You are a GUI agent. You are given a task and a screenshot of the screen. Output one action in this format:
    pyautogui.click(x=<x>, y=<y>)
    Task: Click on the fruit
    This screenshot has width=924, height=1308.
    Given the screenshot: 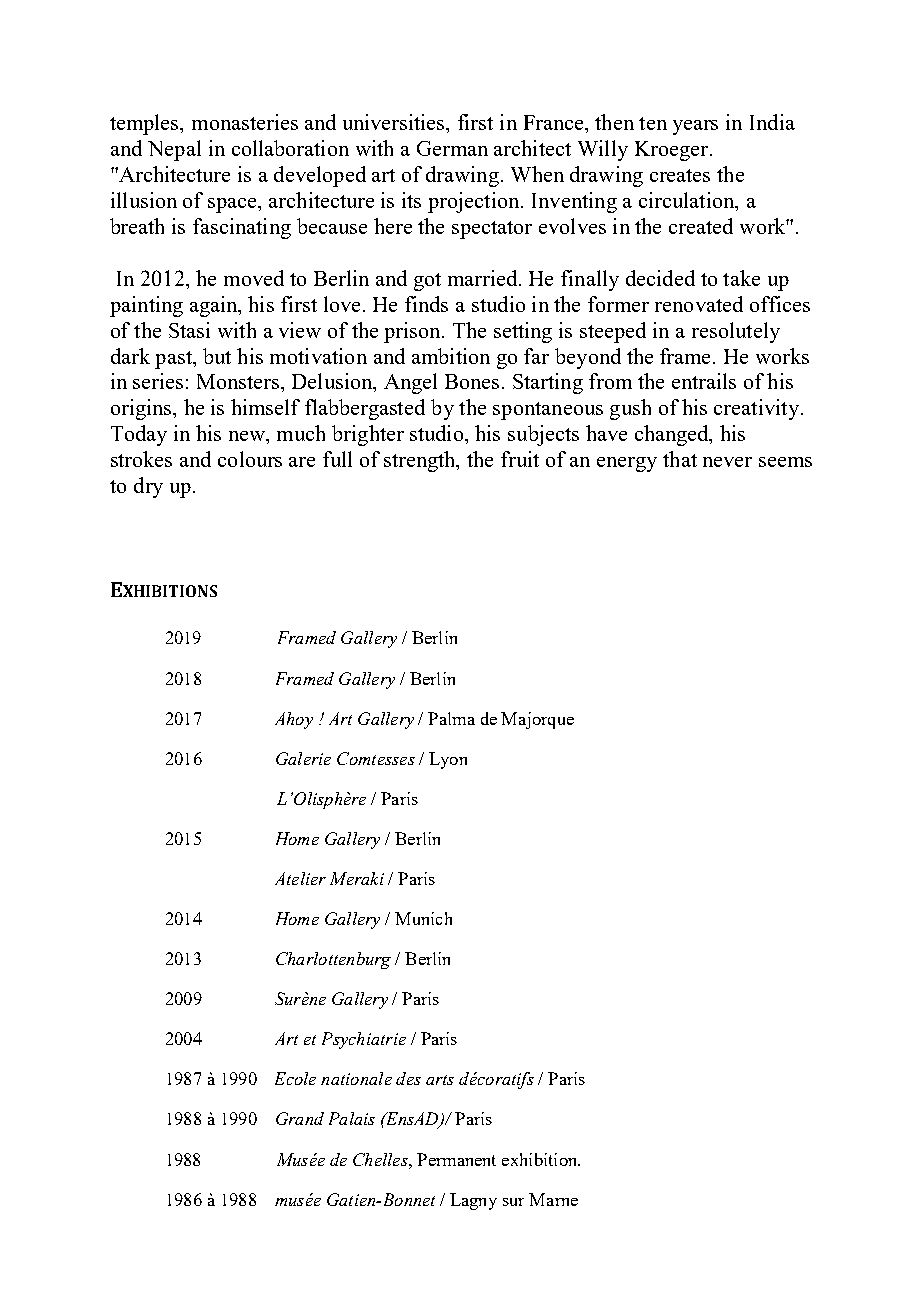 What is the action you would take?
    pyautogui.click(x=520, y=459)
